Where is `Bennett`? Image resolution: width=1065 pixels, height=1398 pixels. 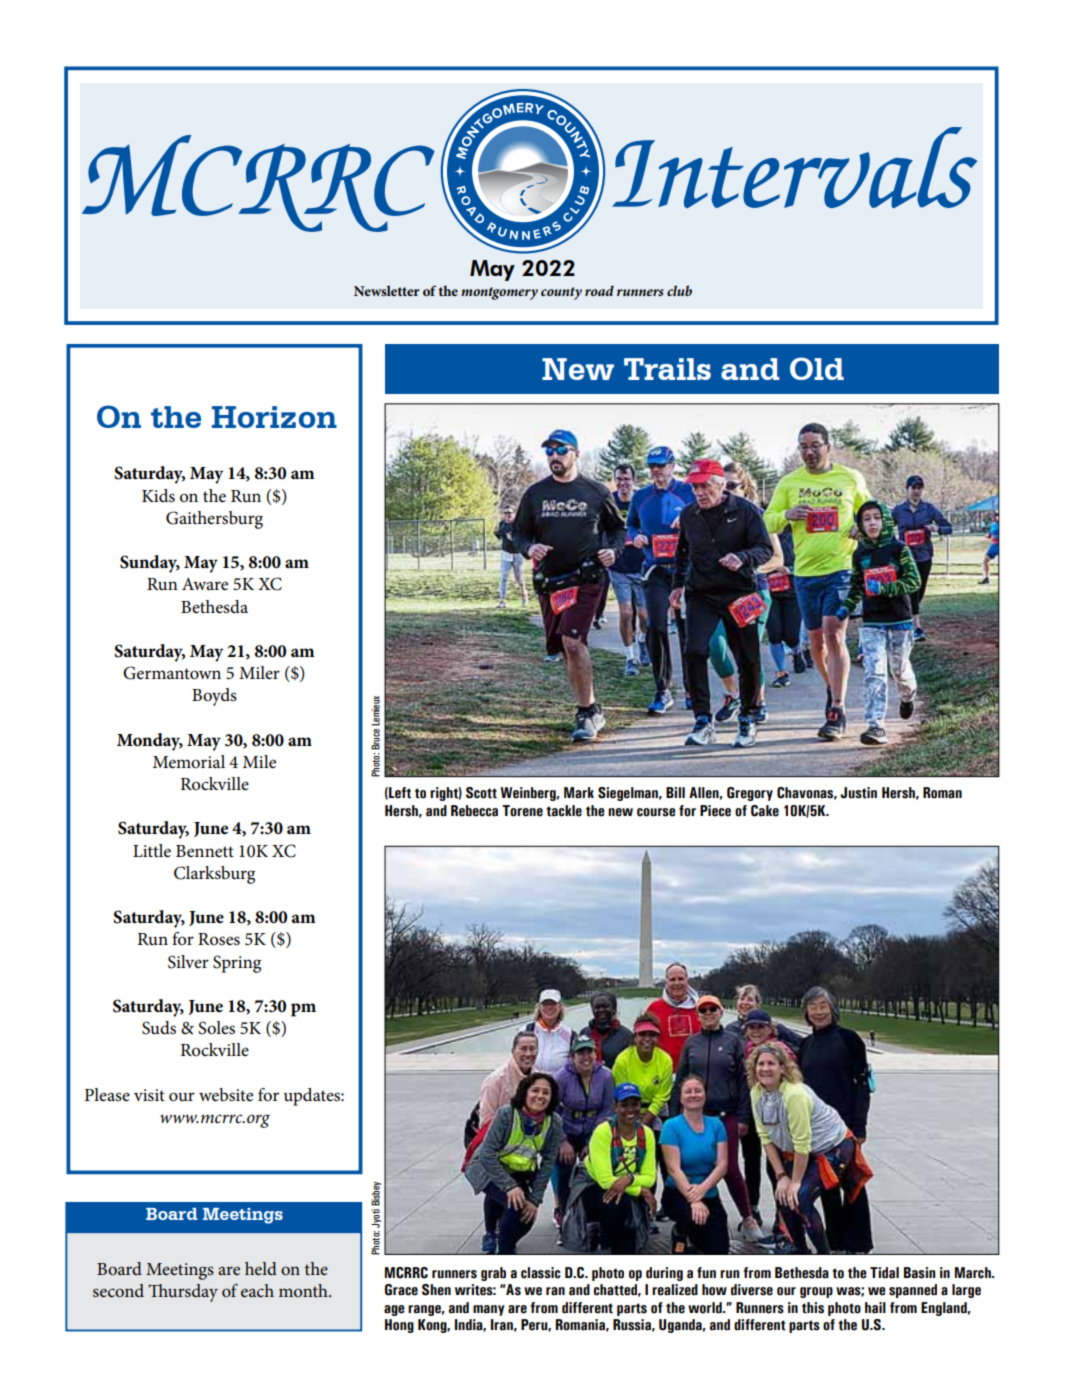 Bennett is located at coordinates (205, 851).
